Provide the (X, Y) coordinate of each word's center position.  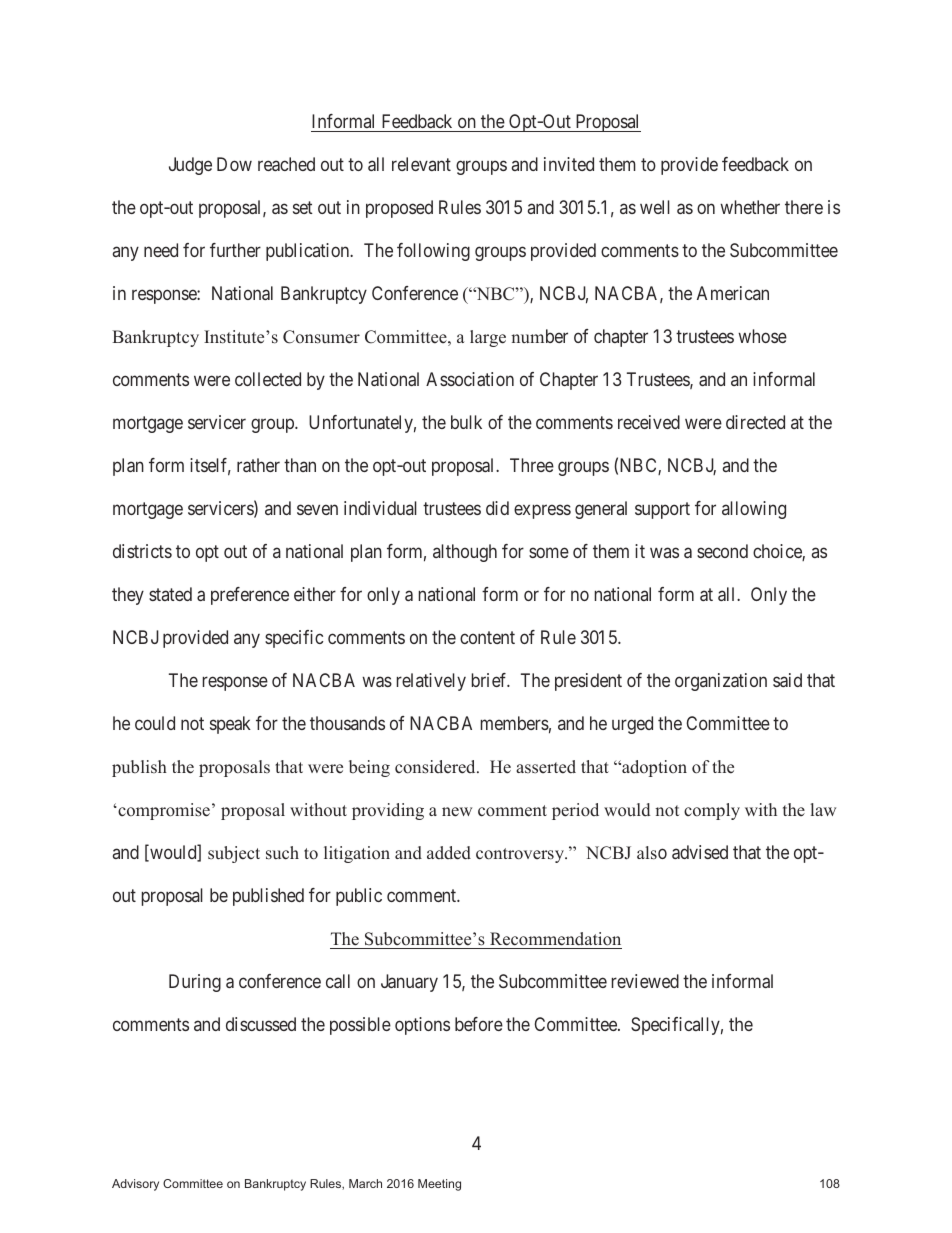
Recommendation (555, 939)
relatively (431, 682)
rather (258, 465)
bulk (466, 422)
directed (755, 422)
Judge (190, 166)
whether (750, 207)
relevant (421, 164)
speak (230, 725)
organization (721, 682)
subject (234, 854)
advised (700, 852)
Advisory (135, 1185)
